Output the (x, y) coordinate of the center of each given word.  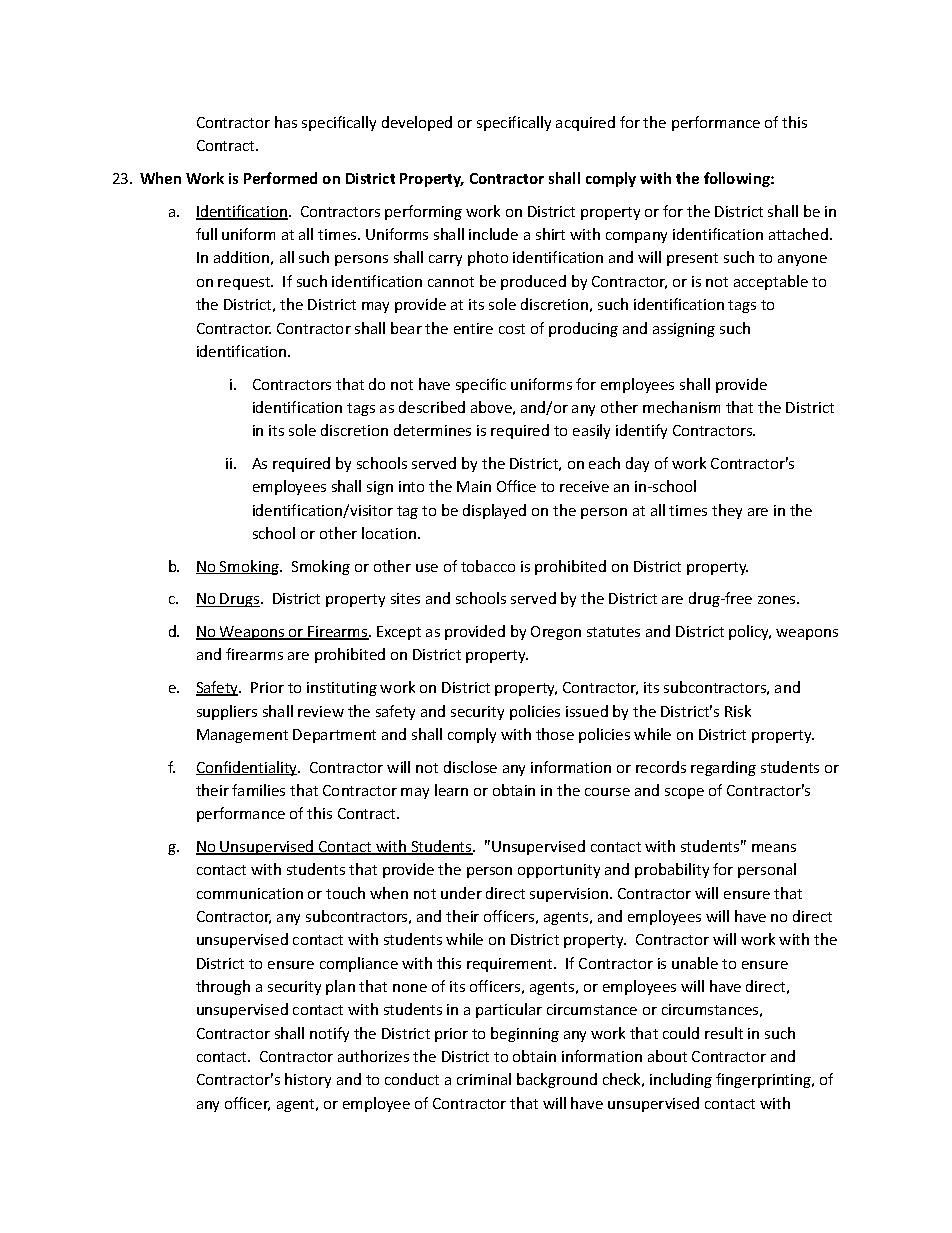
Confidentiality (248, 768)
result (724, 1033)
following (738, 179)
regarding (723, 768)
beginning (525, 1034)
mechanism (681, 407)
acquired (585, 123)
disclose (470, 767)
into (411, 486)
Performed (280, 178)
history (308, 1080)
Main (474, 486)
